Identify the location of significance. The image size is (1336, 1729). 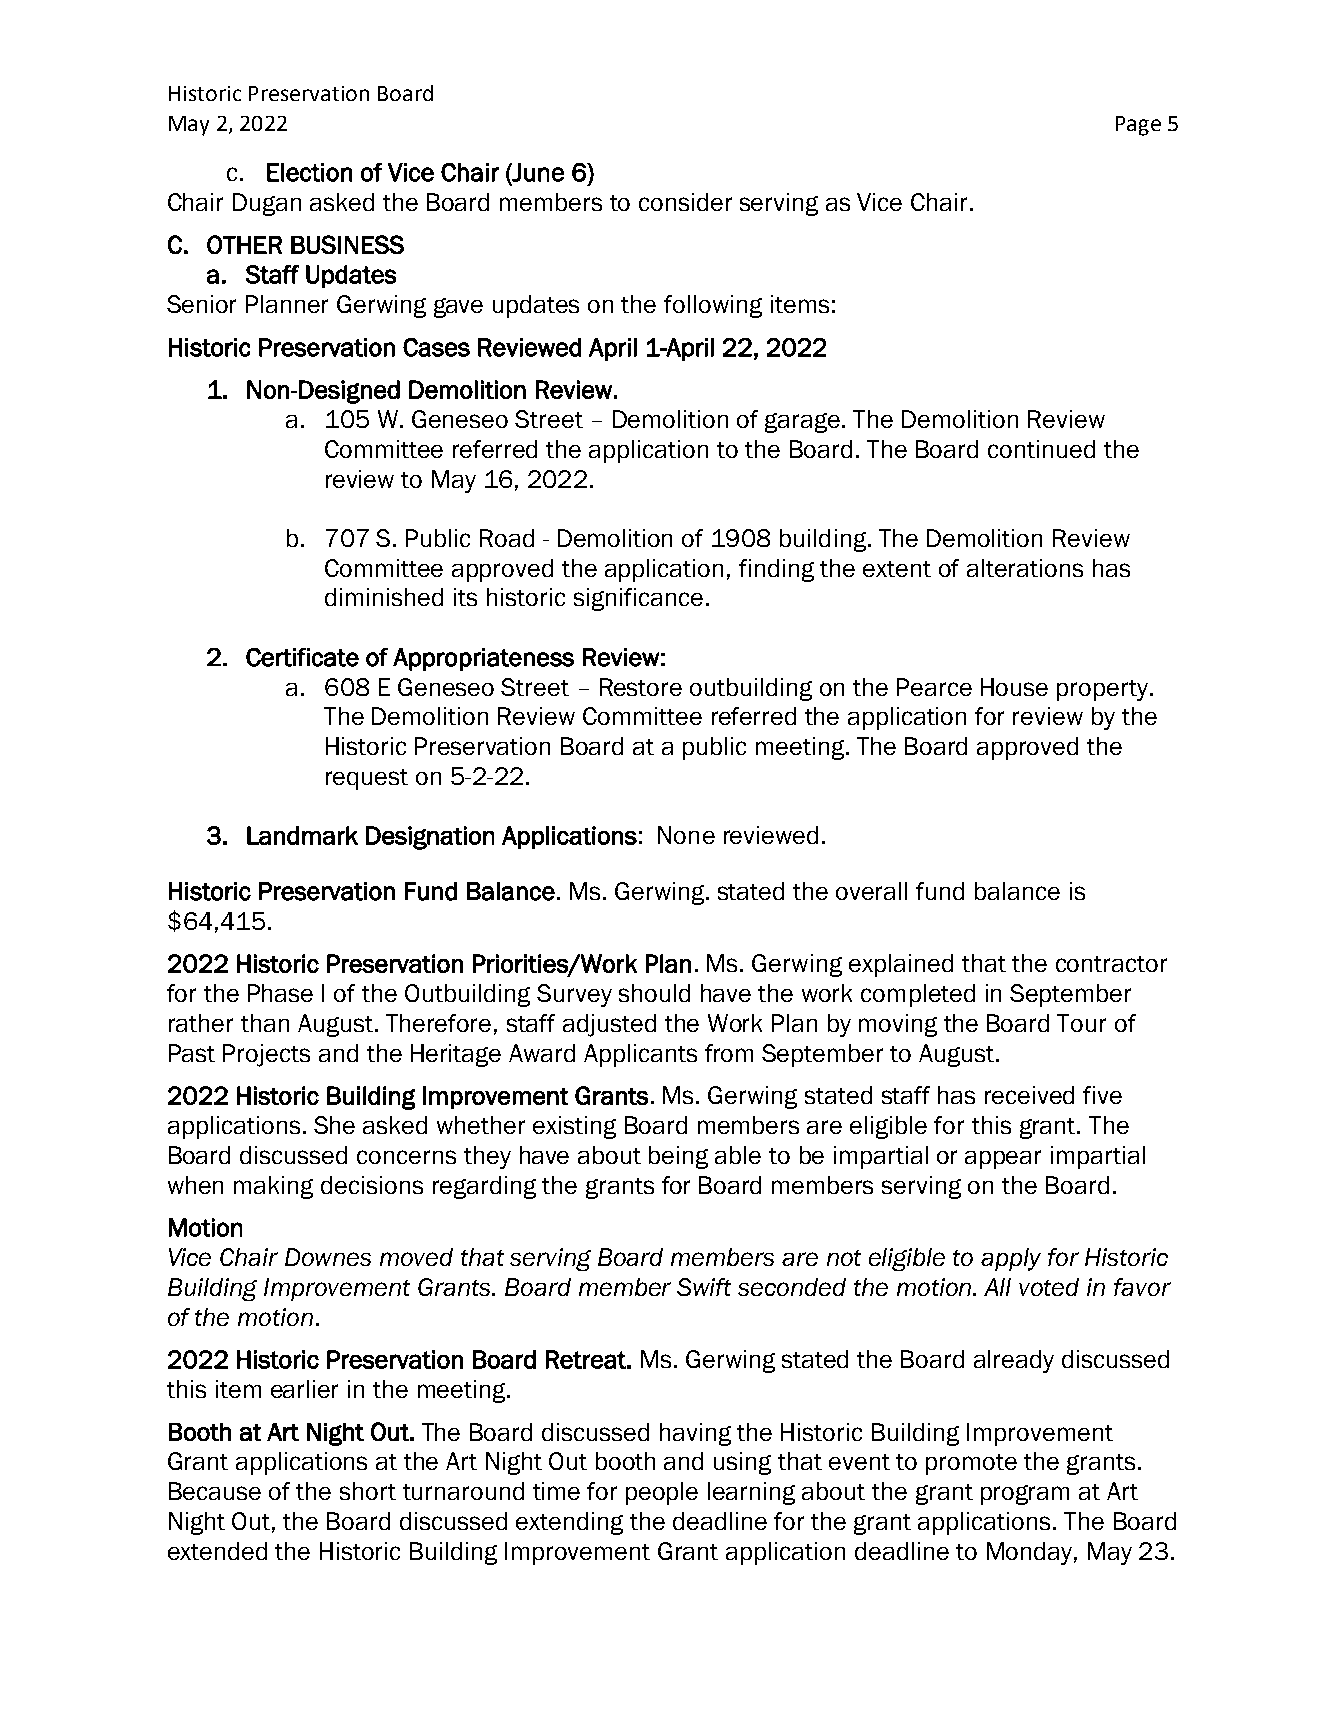
(638, 599).
